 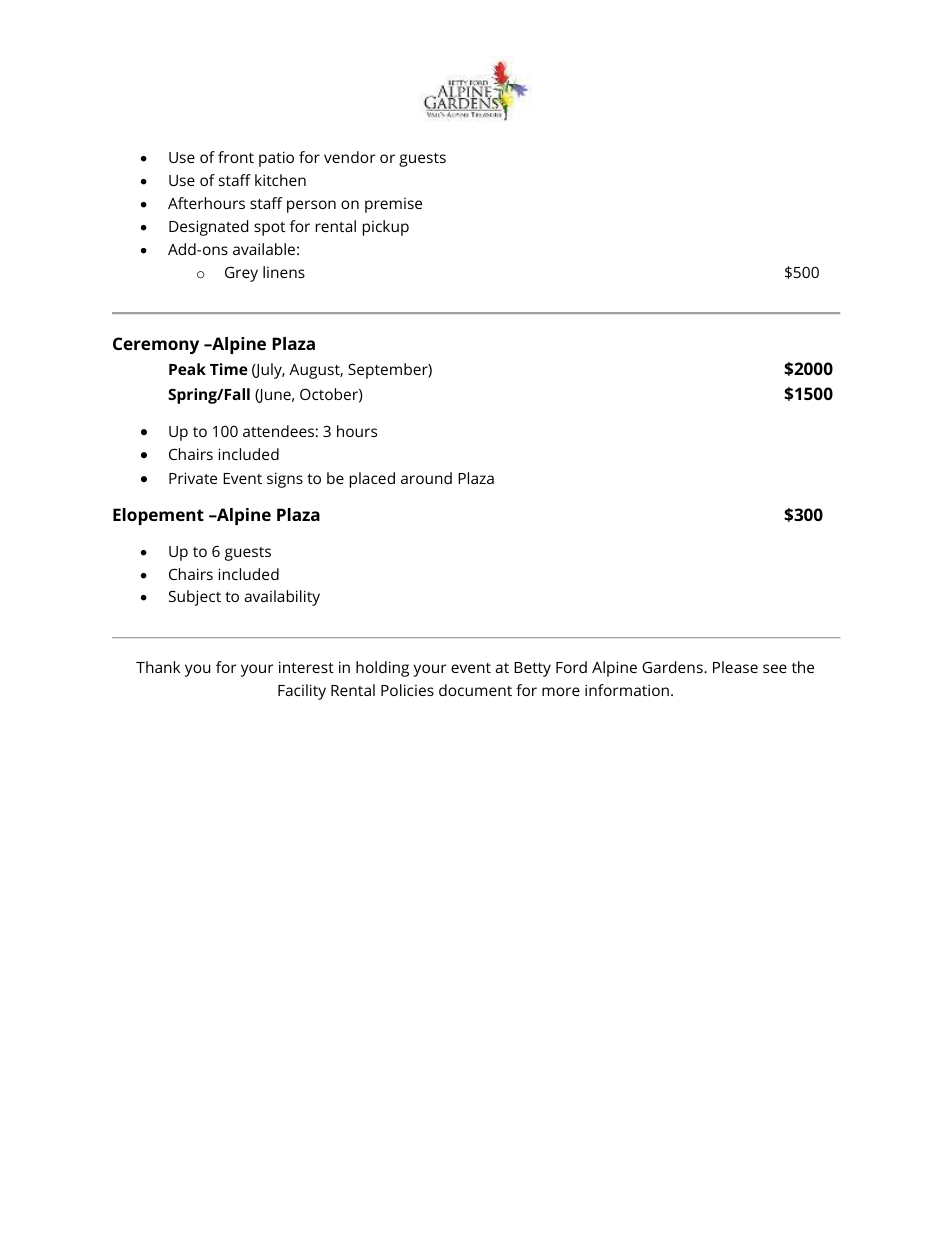 What do you see at coordinates (278, 431) in the screenshot?
I see `attendees` at bounding box center [278, 431].
